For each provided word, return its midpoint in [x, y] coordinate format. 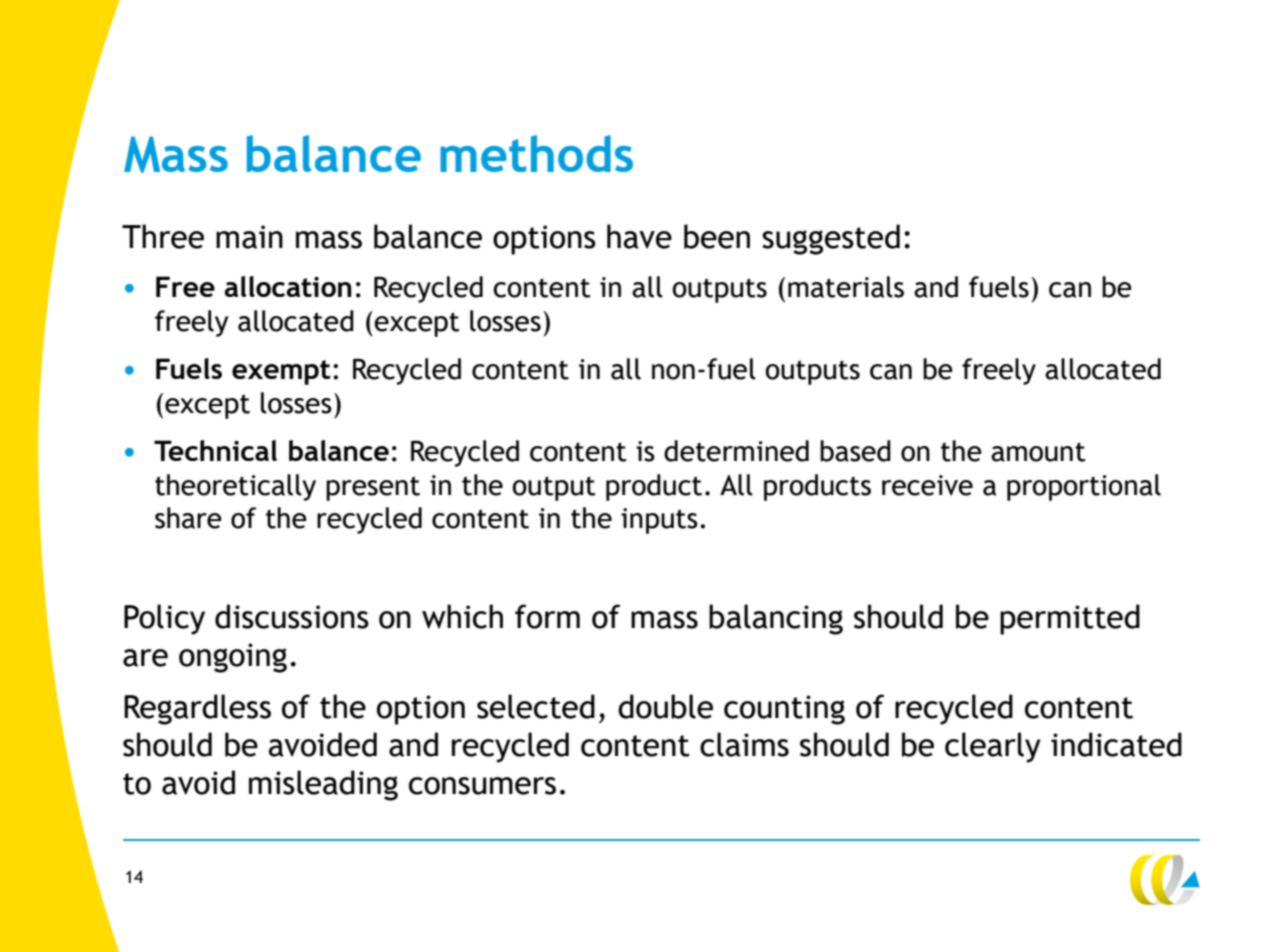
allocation [288, 286]
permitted [1070, 619]
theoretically [235, 487]
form [547, 616]
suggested [831, 239]
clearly [993, 747]
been [717, 236]
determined [736, 451]
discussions [292, 616]
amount [1038, 452]
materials [846, 287]
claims [744, 744]
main [249, 237]
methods [536, 153]
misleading [323, 785]
